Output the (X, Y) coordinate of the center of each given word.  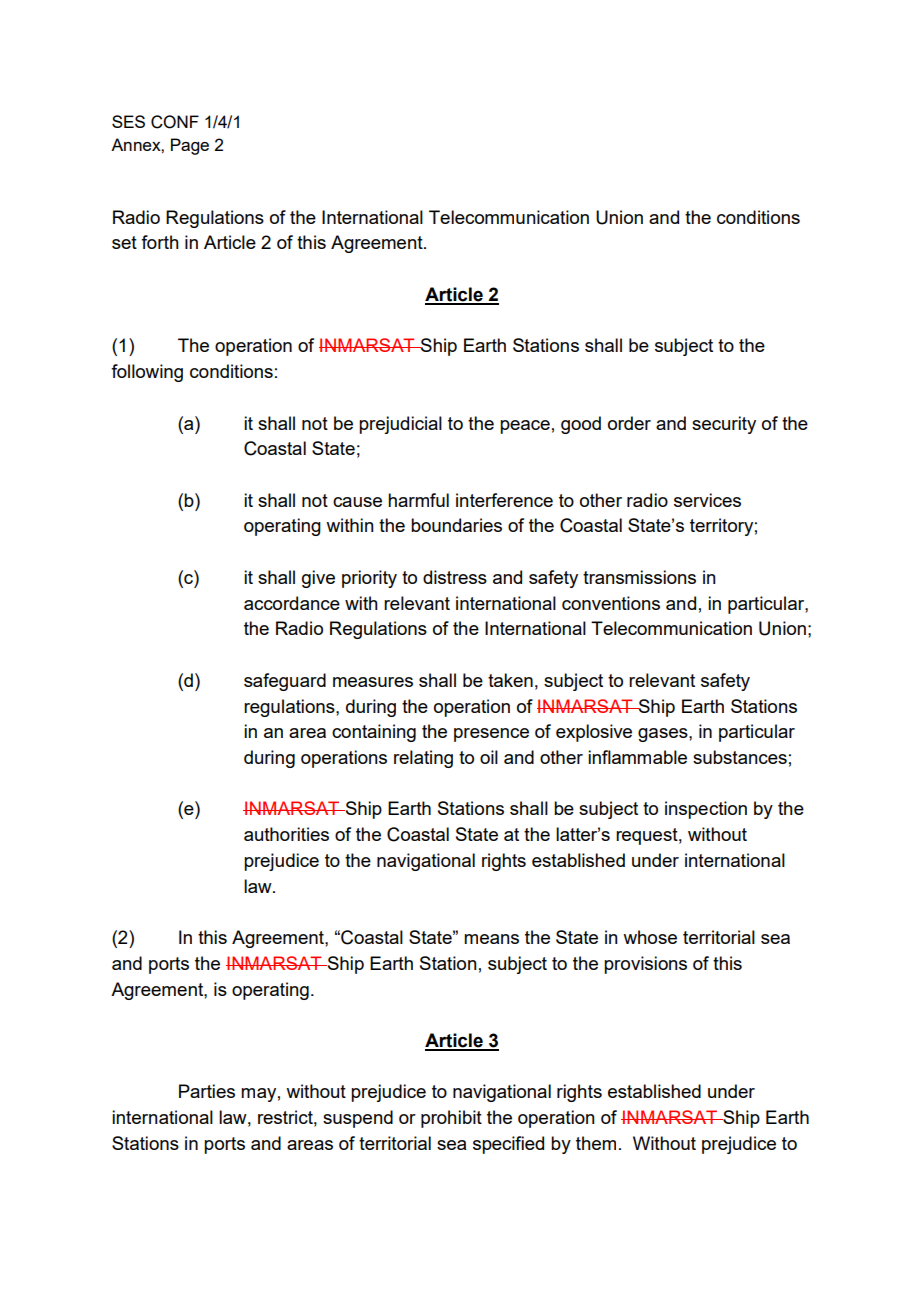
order (629, 423)
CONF (175, 122)
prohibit (451, 1119)
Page (190, 146)
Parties (207, 1091)
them (596, 1143)
